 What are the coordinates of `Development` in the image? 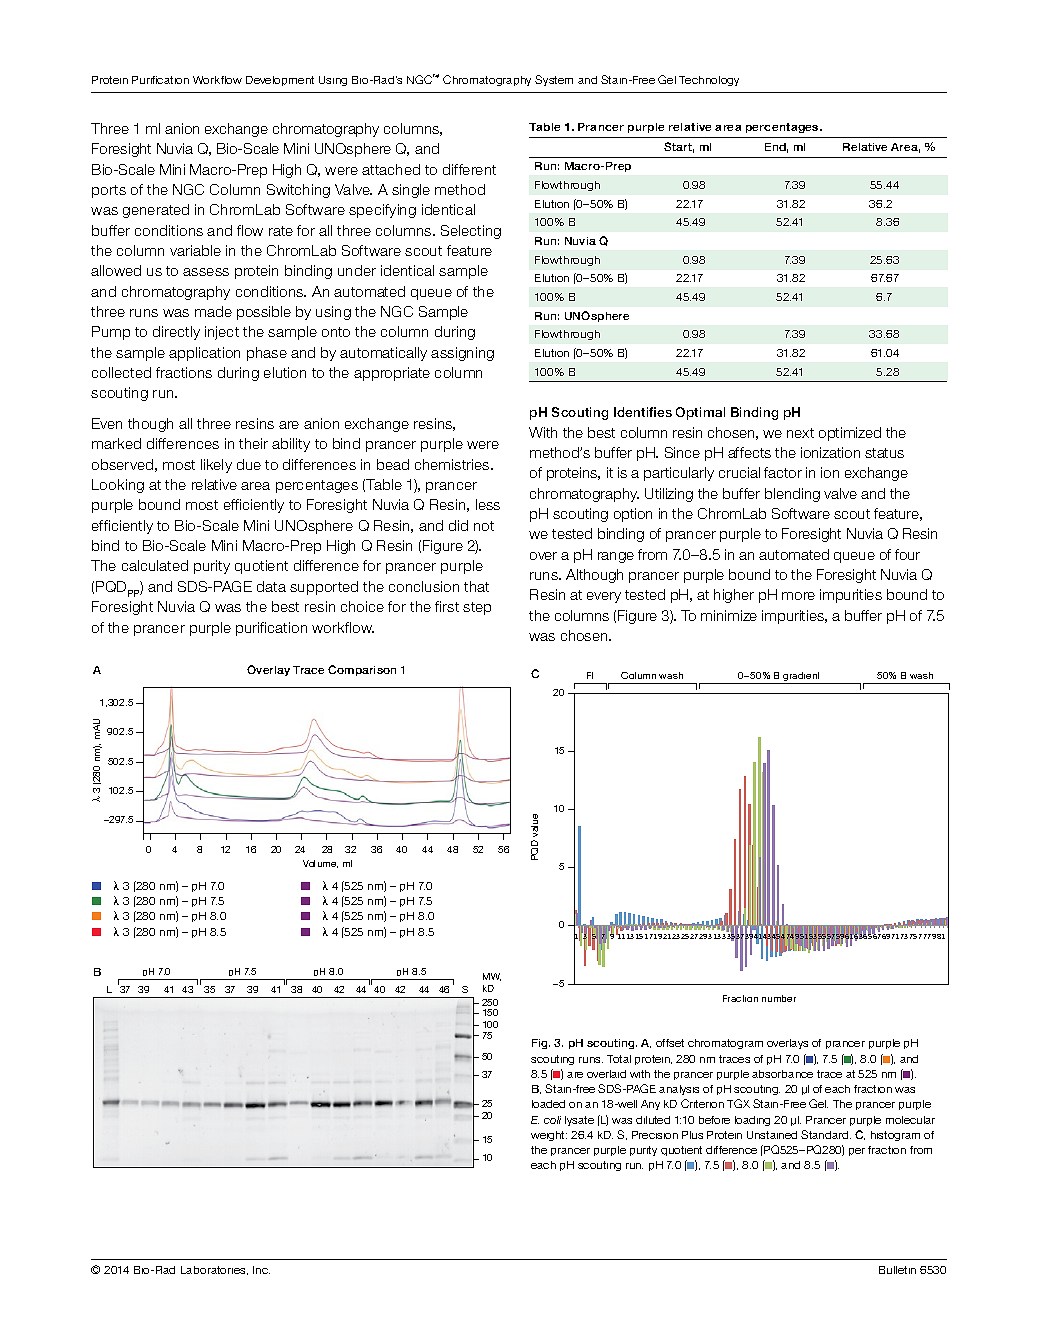 It's located at (280, 81).
